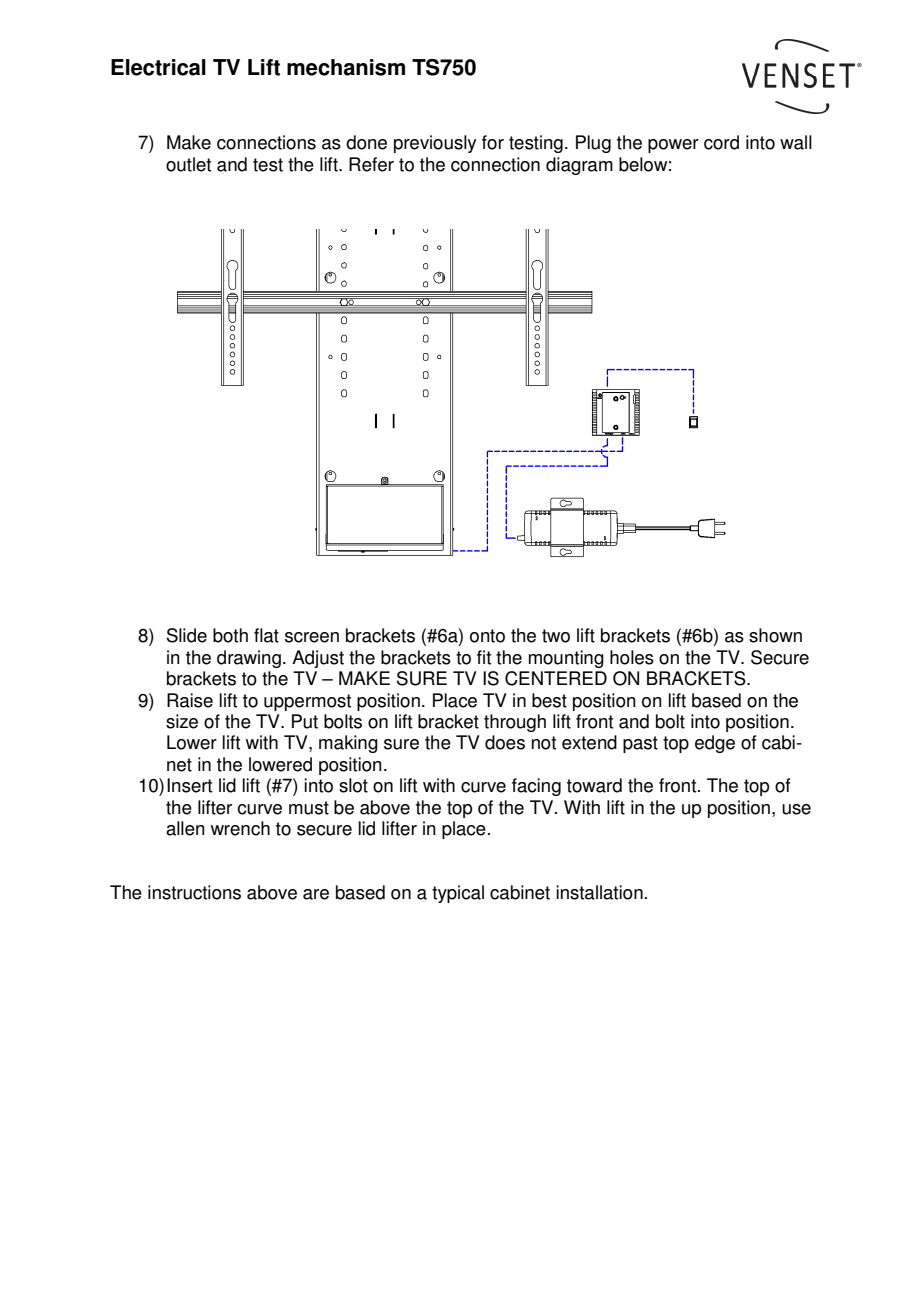 This screenshot has width=924, height=1308. I want to click on Electrical, so click(158, 67).
